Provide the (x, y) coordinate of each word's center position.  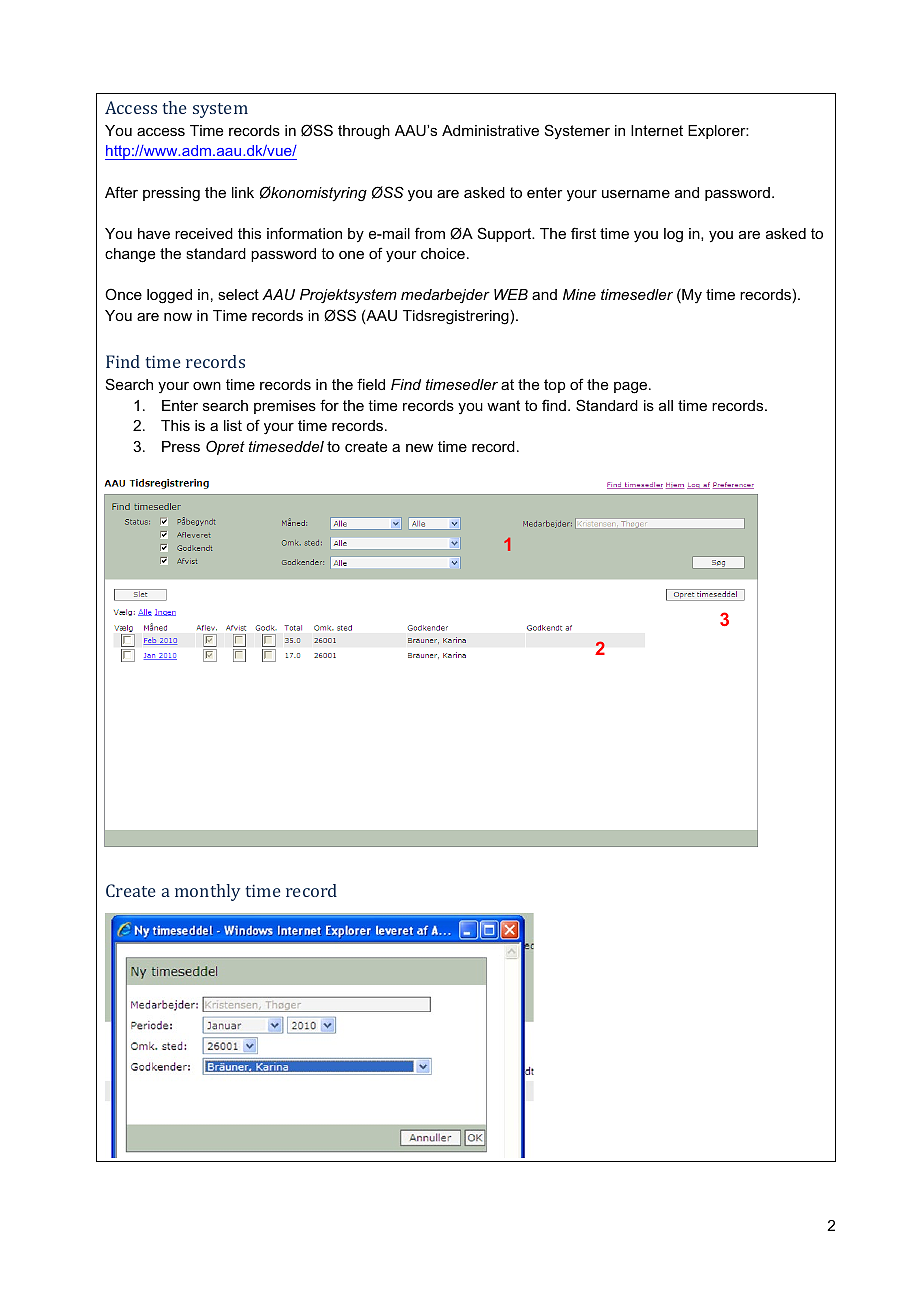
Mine (579, 294)
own (207, 386)
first (583, 233)
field (371, 384)
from (430, 233)
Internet (657, 130)
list (233, 425)
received (204, 233)
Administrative (490, 130)
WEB (511, 294)
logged (169, 296)
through (364, 132)
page (632, 388)
